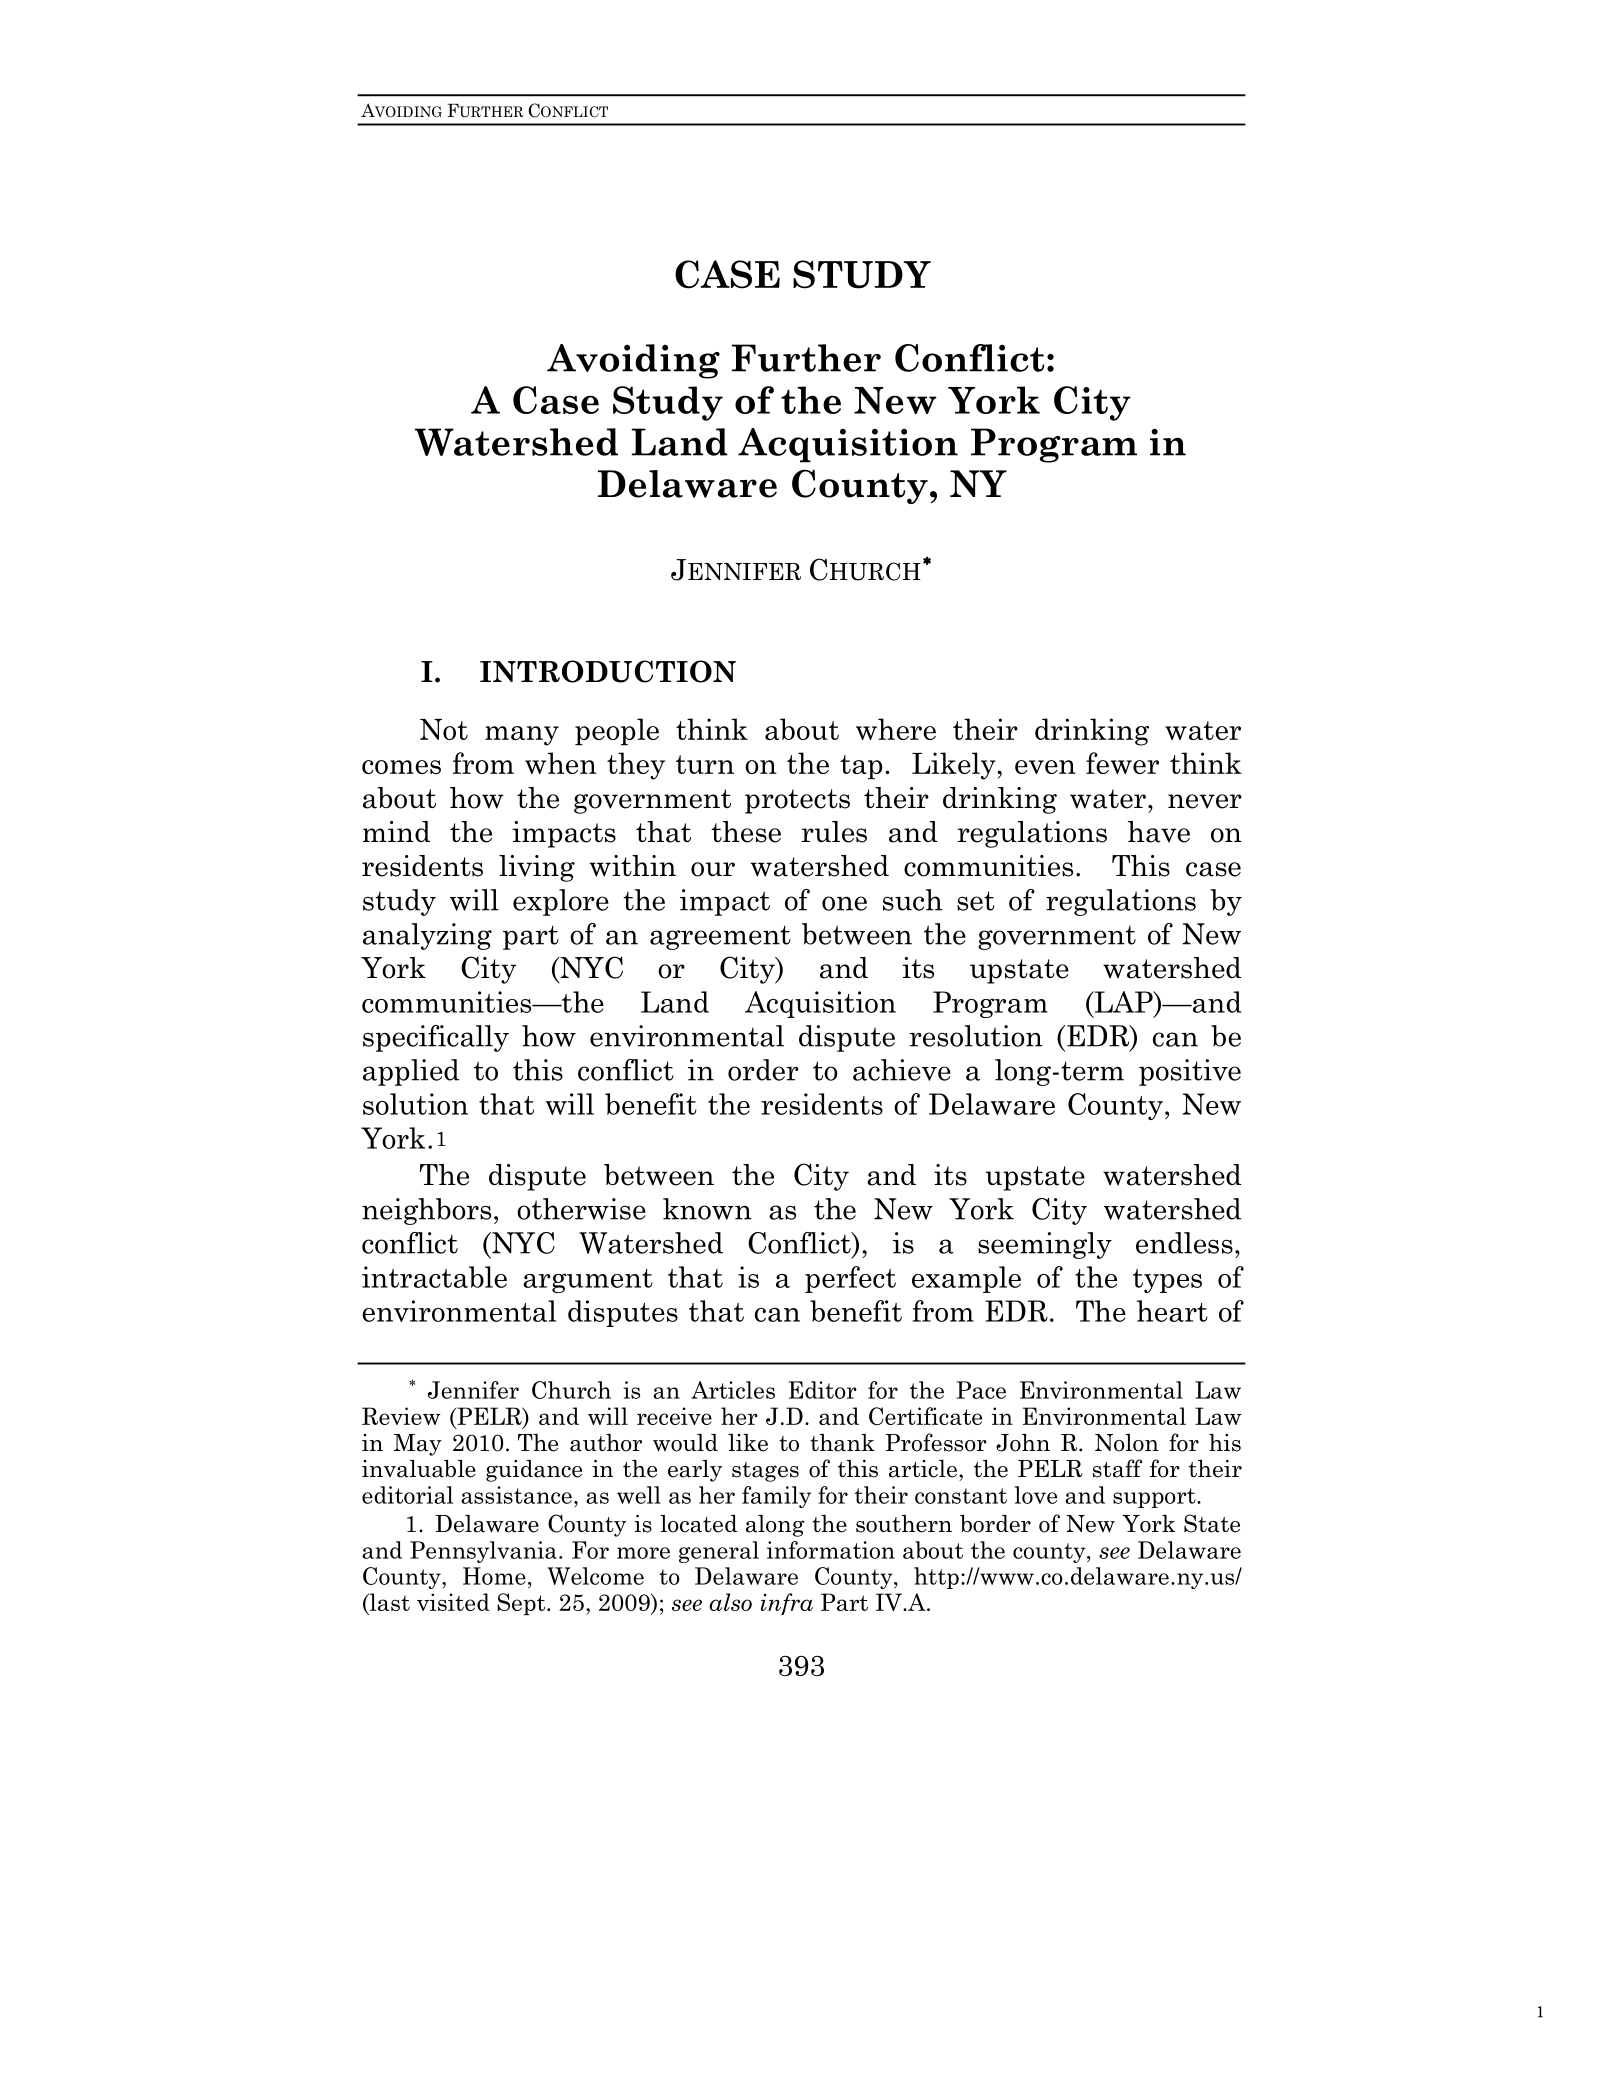 The image size is (1603, 2075). I want to click on set, so click(976, 901).
